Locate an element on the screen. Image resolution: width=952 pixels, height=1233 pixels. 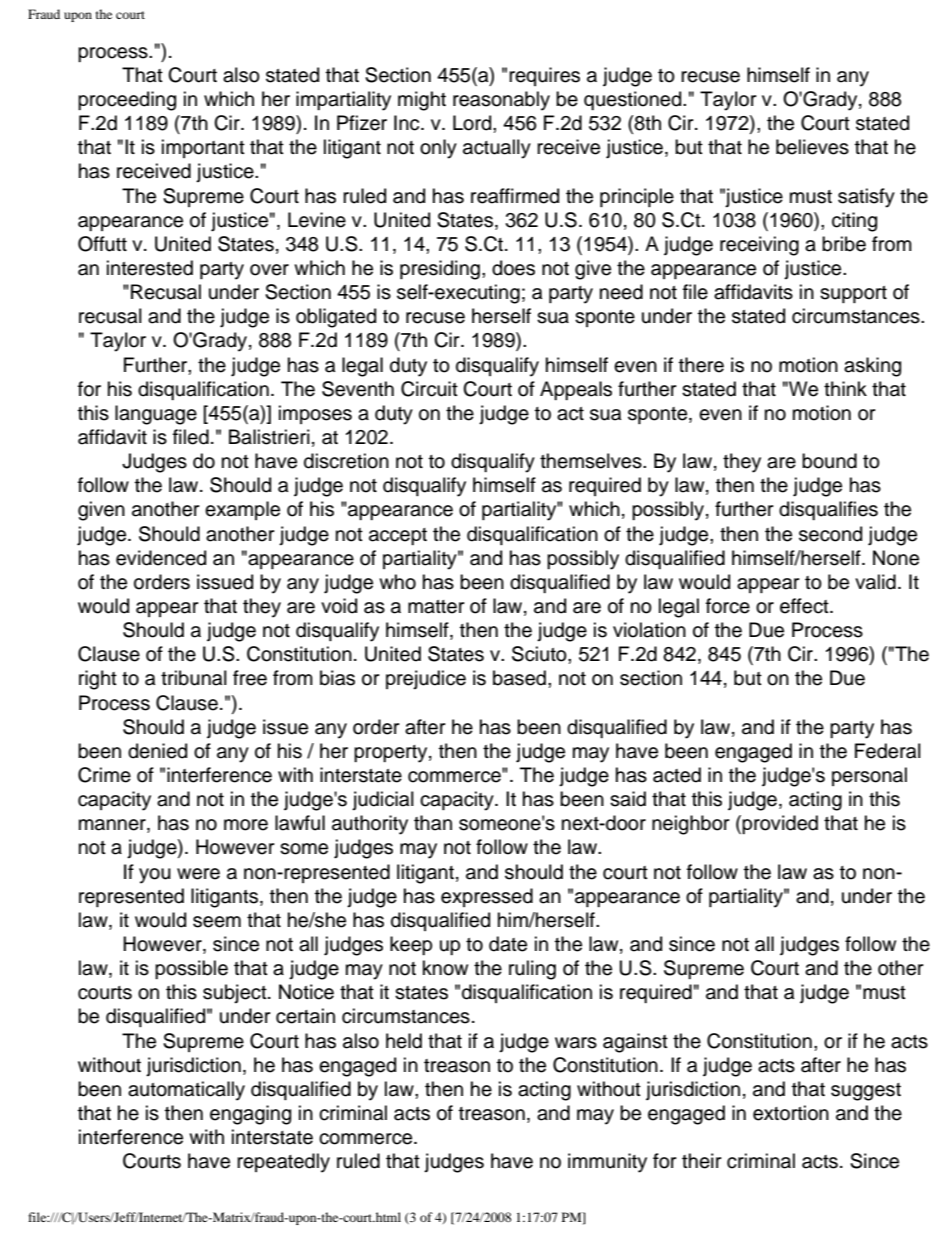
Federal is located at coordinates (888, 751).
